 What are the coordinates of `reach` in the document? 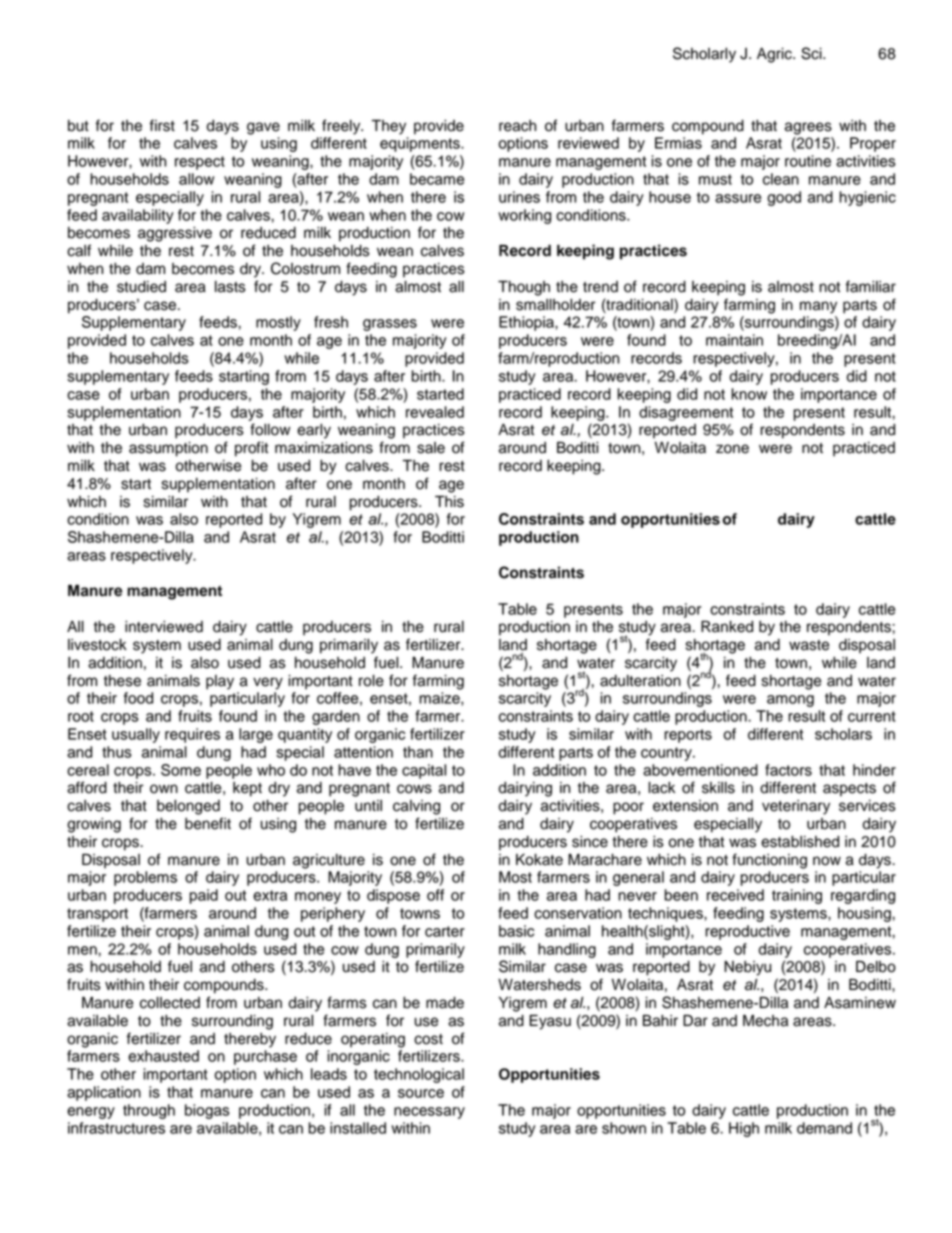 It's located at (517, 126).
